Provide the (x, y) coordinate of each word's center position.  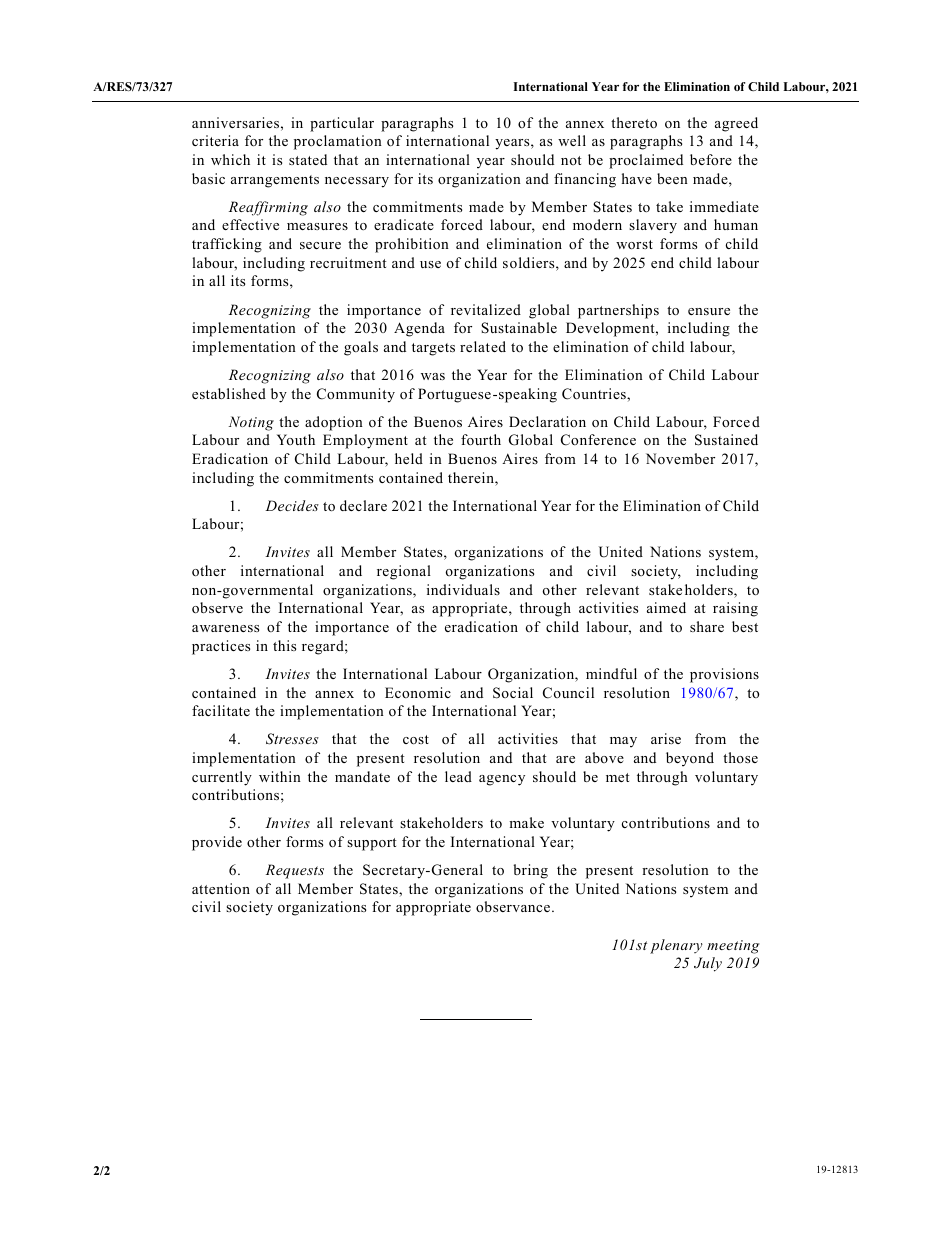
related (483, 346)
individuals (463, 589)
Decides (292, 505)
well (572, 140)
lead (458, 776)
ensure (709, 311)
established (229, 393)
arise (666, 738)
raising (735, 609)
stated (308, 159)
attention (221, 888)
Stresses (292, 739)
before (711, 159)
